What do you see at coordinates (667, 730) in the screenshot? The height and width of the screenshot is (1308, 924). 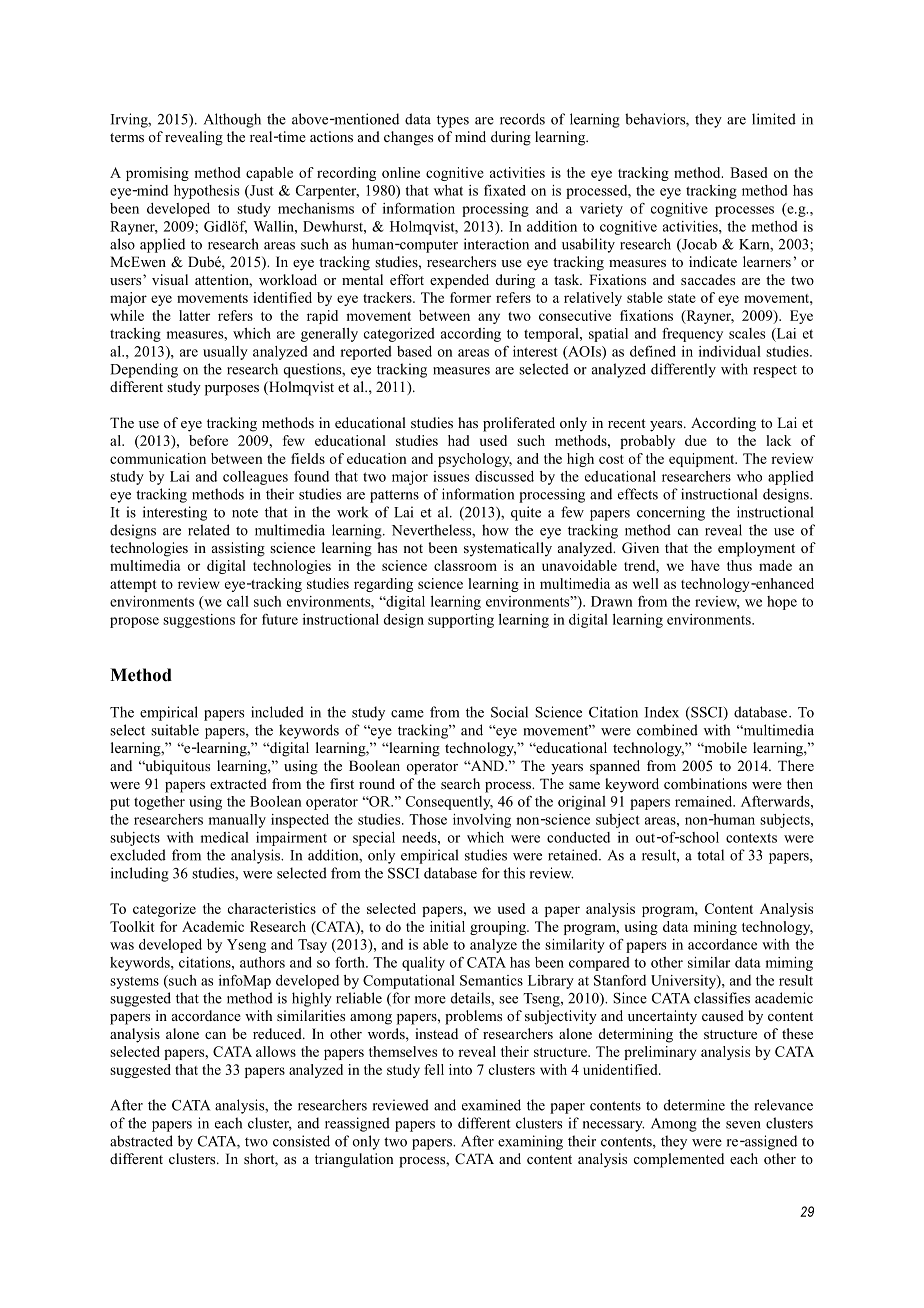 I see `combined` at bounding box center [667, 730].
